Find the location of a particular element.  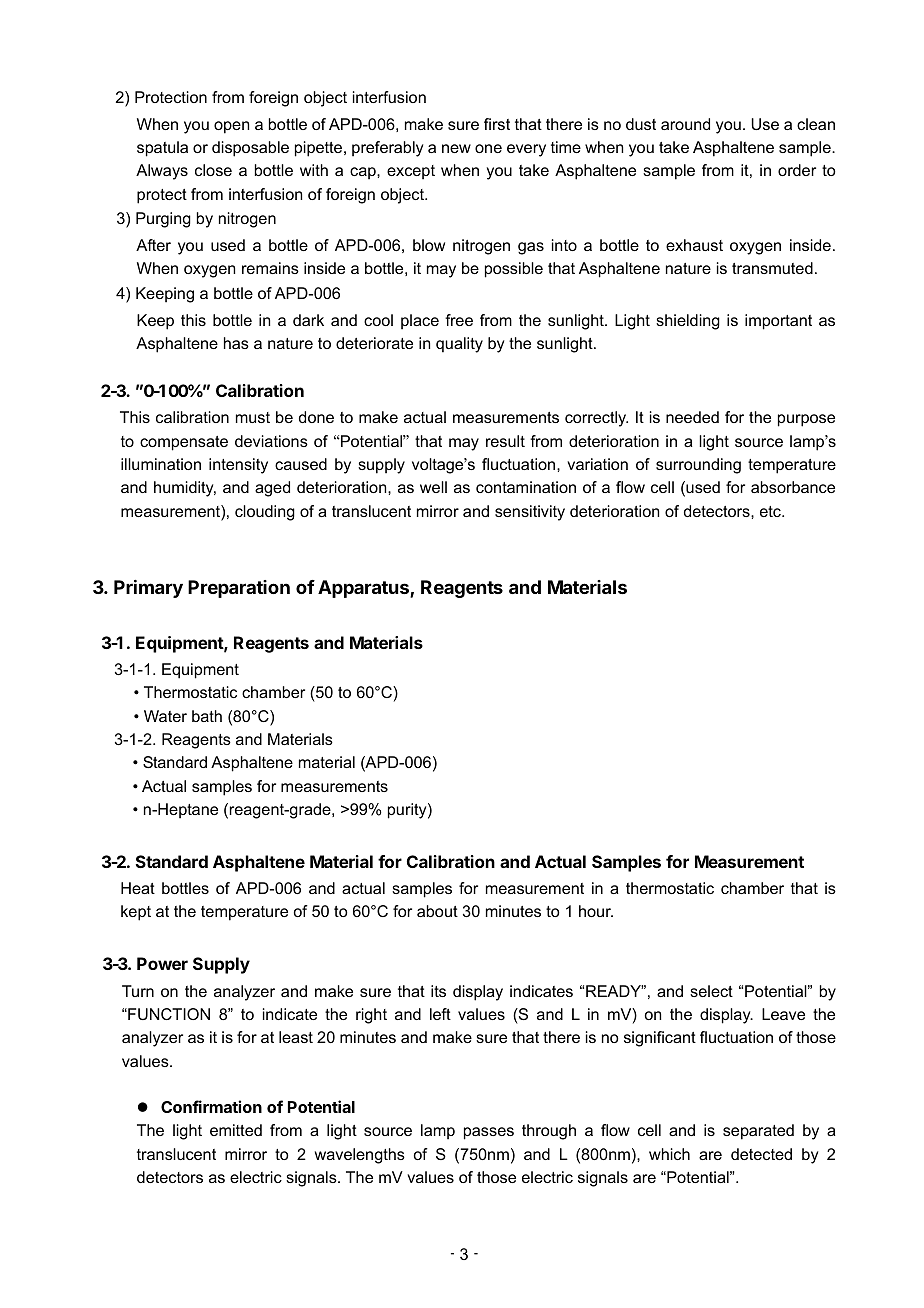

passes is located at coordinates (489, 1133).
